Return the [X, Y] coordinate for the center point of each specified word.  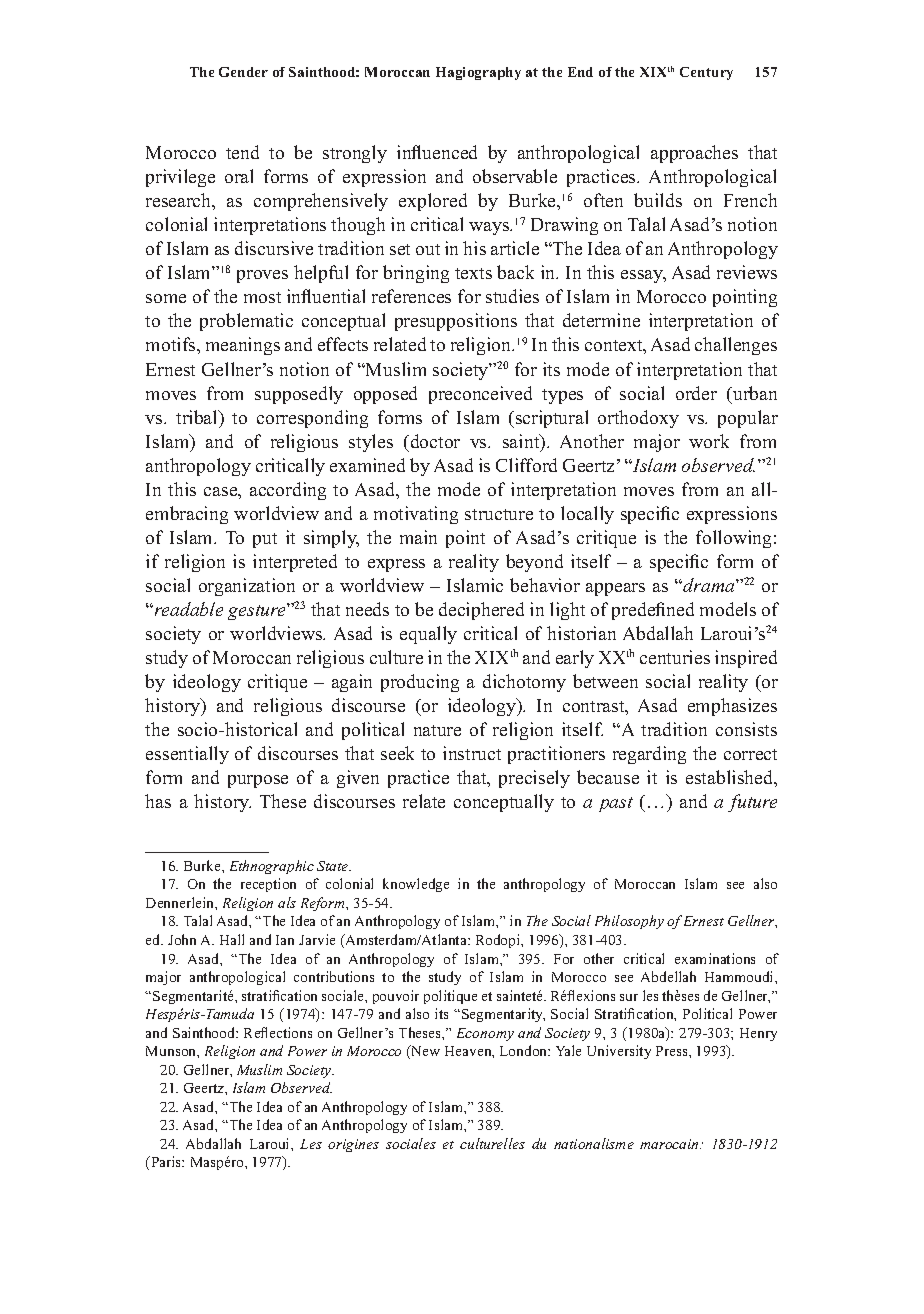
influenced [437, 152]
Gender [243, 72]
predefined [653, 611]
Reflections [278, 1032]
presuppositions [456, 322]
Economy [485, 1034]
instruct [472, 753]
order [696, 393]
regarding [649, 755]
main [418, 537]
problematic [246, 322]
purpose [258, 781]
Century [706, 73]
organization [247, 587]
